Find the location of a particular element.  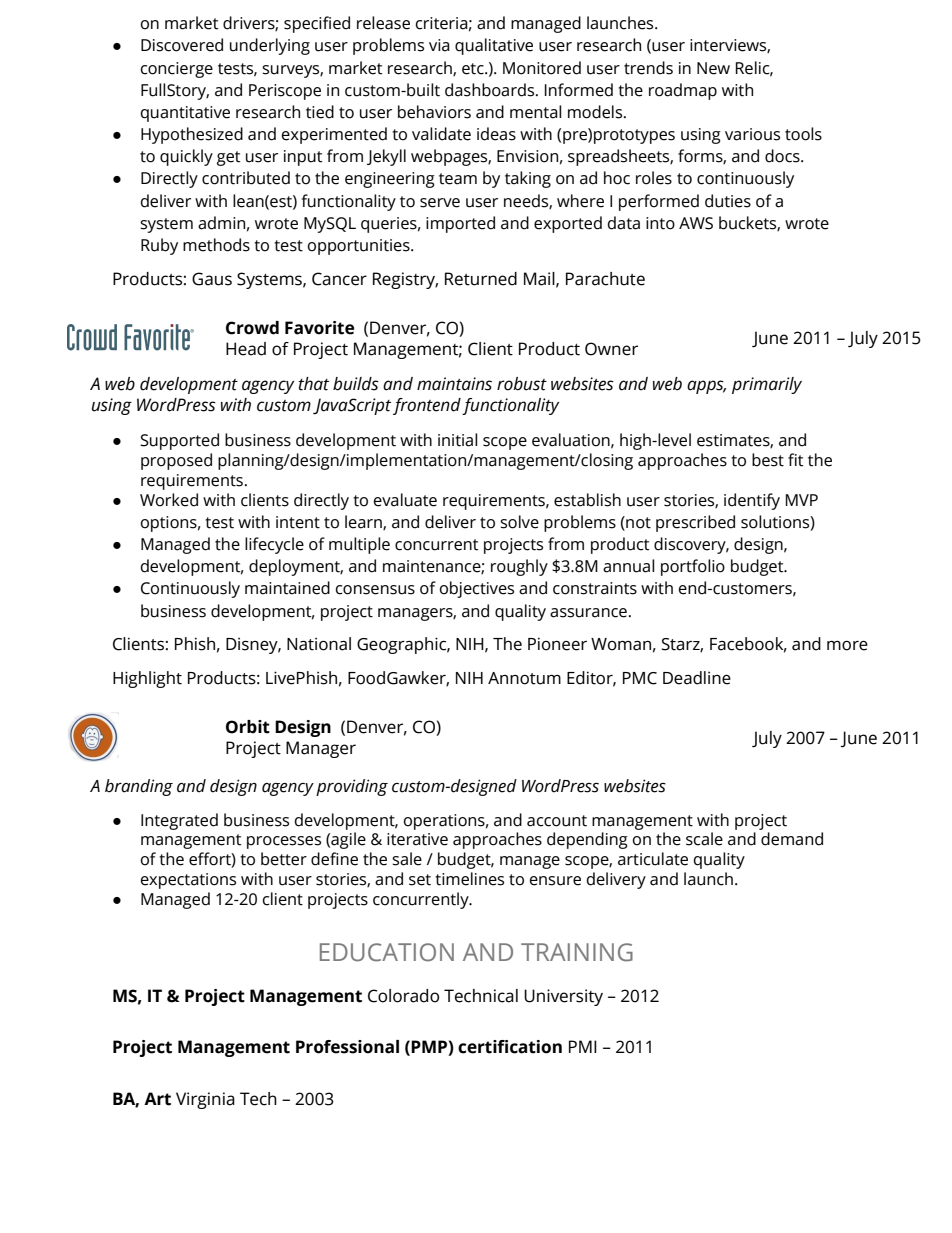

Crowd is located at coordinates (252, 328).
